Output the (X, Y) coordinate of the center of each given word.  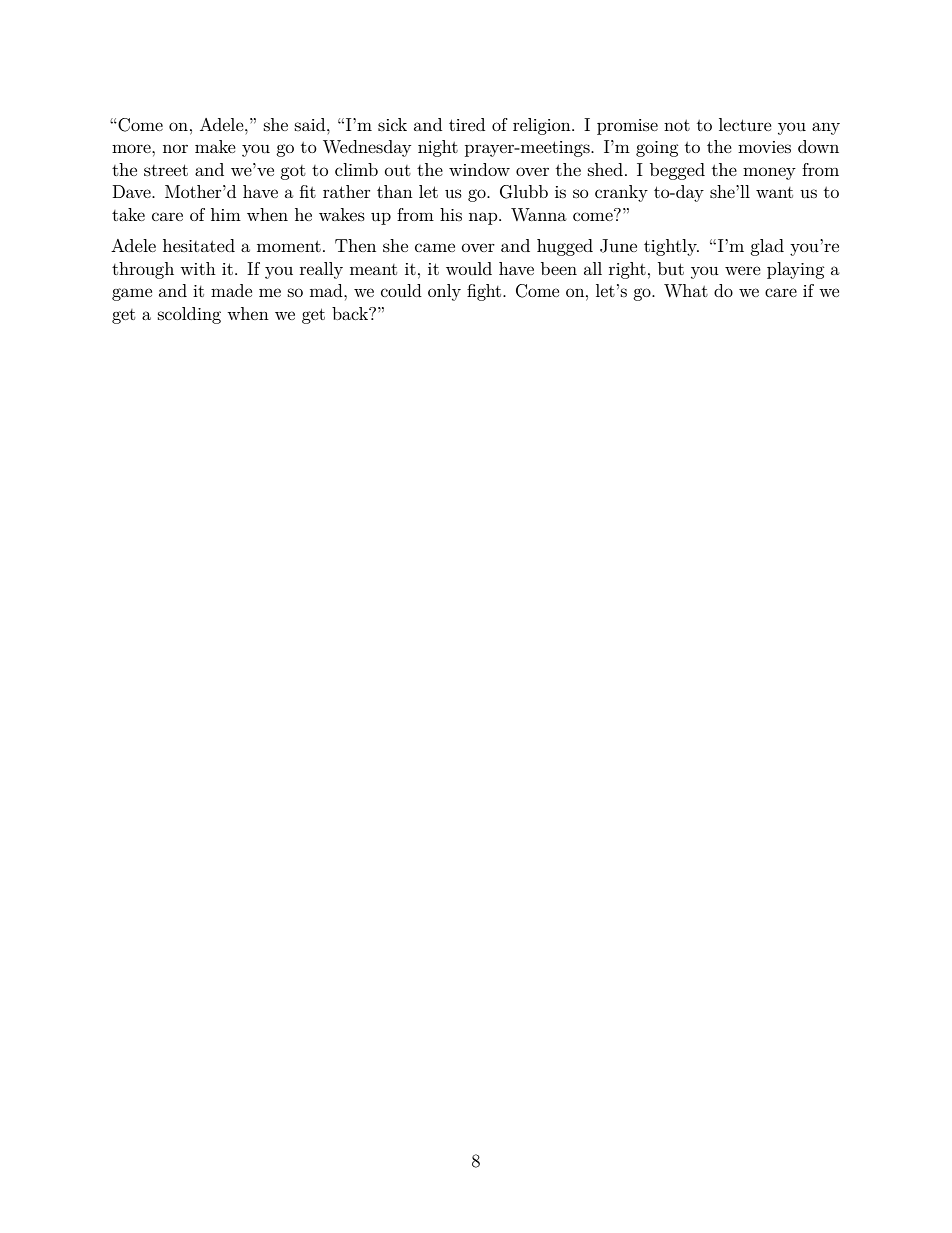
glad (767, 247)
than (394, 191)
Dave (133, 191)
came (435, 247)
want (774, 192)
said (311, 124)
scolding (189, 315)
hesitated (199, 245)
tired (467, 124)
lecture (745, 124)
